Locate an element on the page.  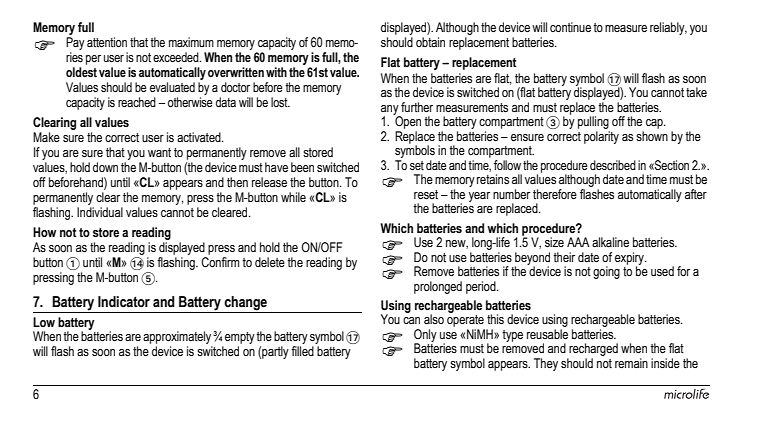
obtain is located at coordinates (430, 42).
